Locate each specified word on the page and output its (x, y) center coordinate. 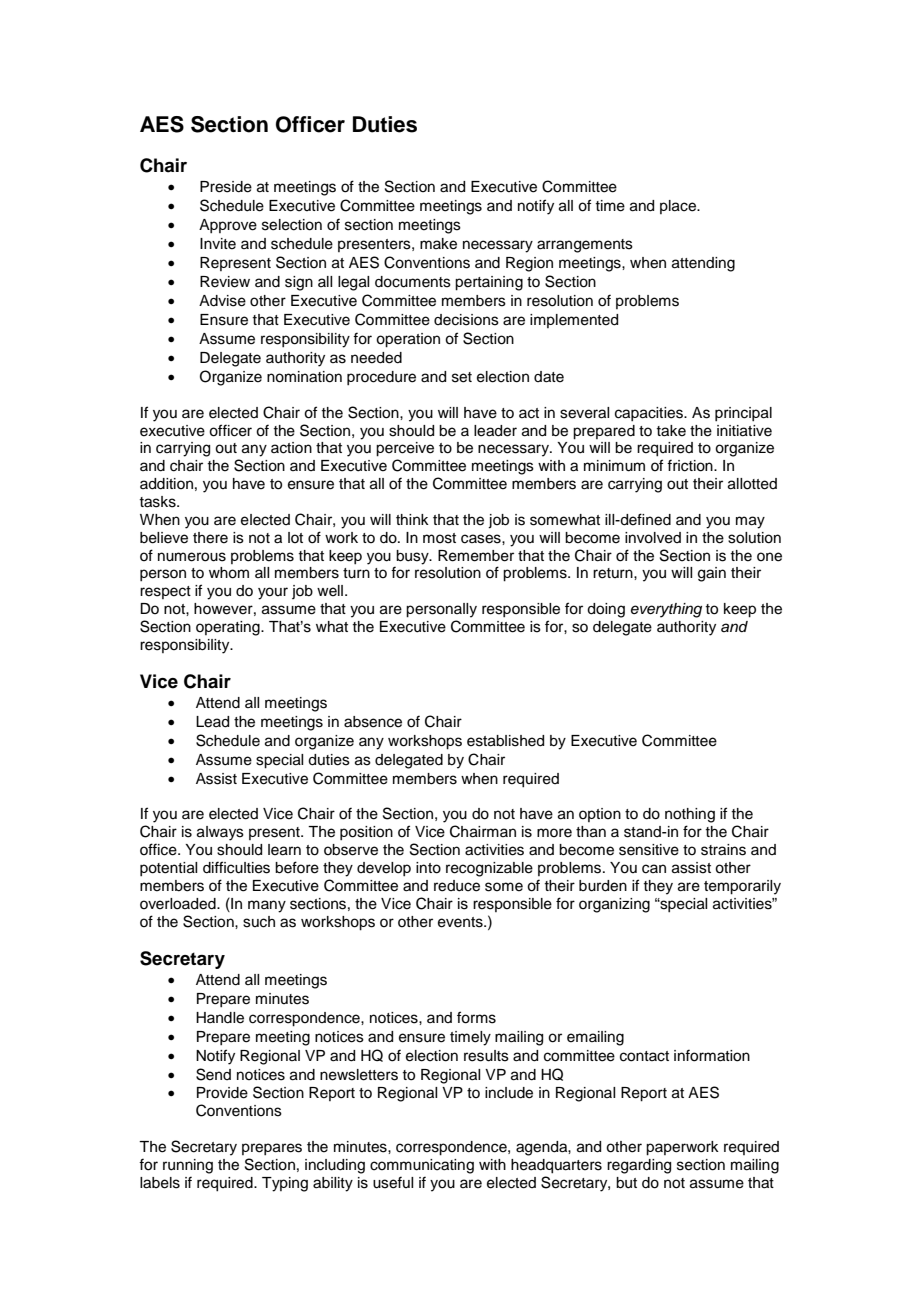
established (505, 741)
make (438, 244)
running (188, 1166)
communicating (422, 1166)
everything (666, 610)
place (679, 207)
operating (229, 628)
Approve (228, 226)
